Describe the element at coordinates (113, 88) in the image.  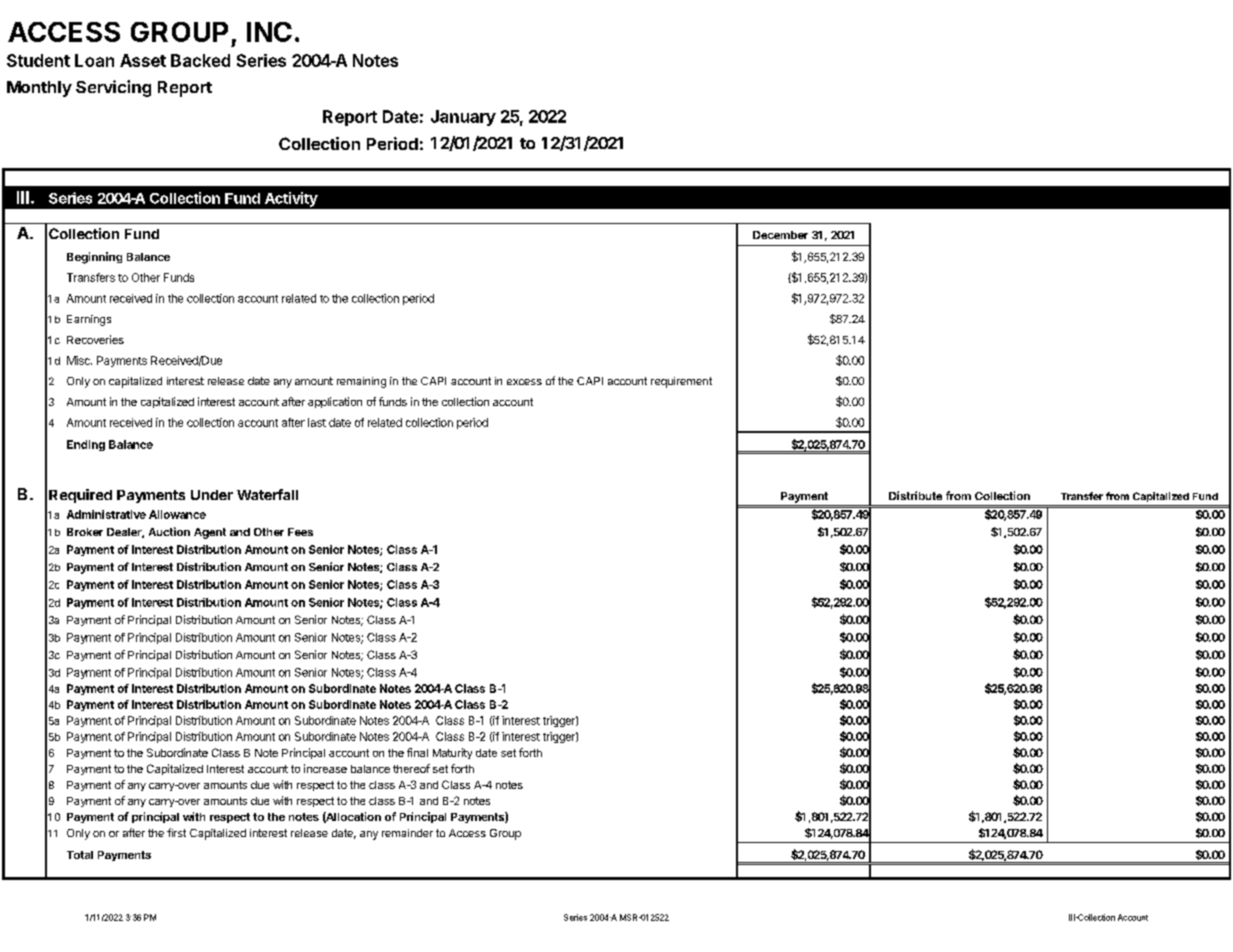
I see `Servicing` at that location.
